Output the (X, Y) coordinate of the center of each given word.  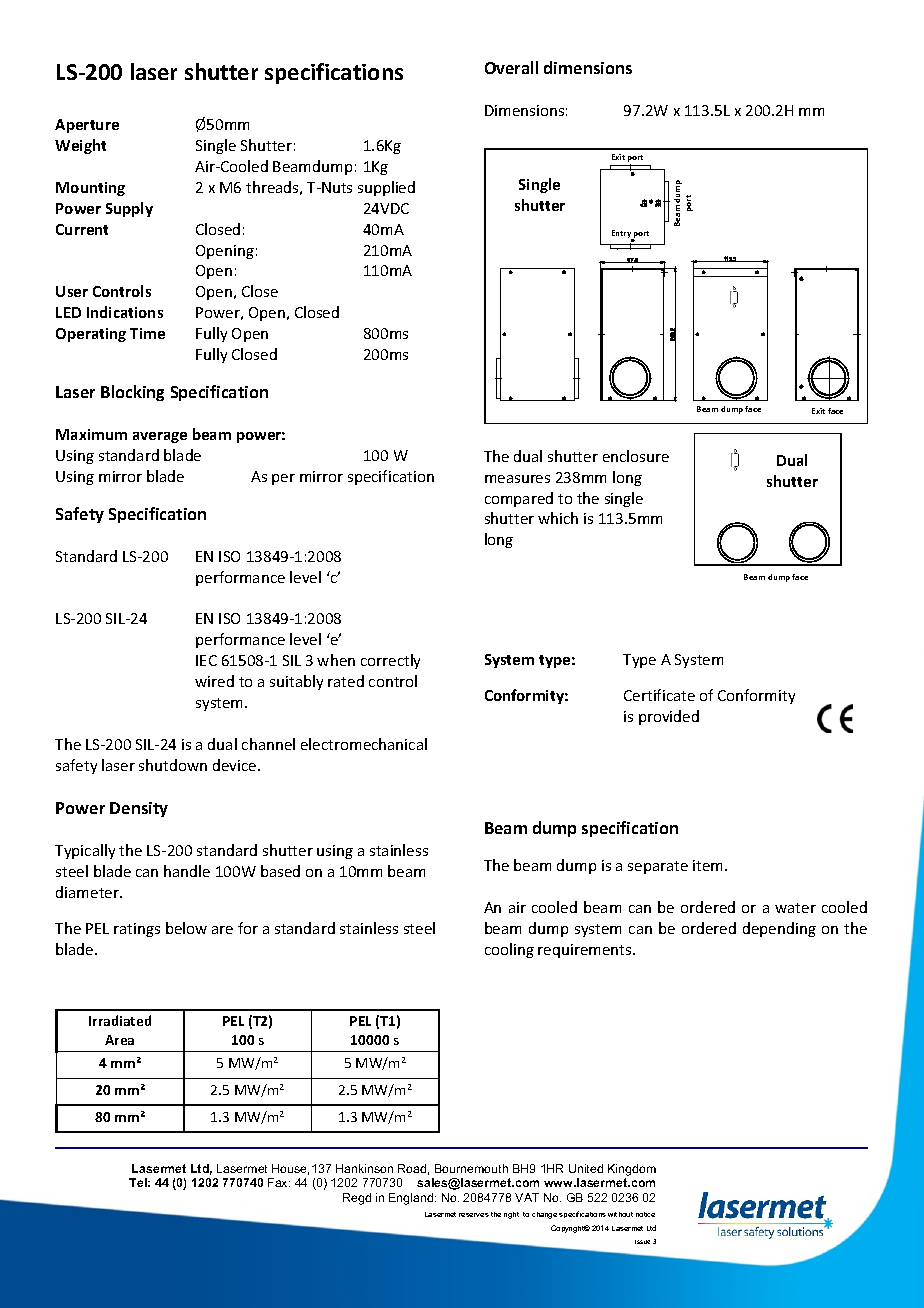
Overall (511, 67)
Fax (279, 1182)
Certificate (659, 695)
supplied (386, 188)
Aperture (87, 126)
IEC (206, 660)
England (412, 1199)
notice (645, 1214)
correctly (390, 661)
